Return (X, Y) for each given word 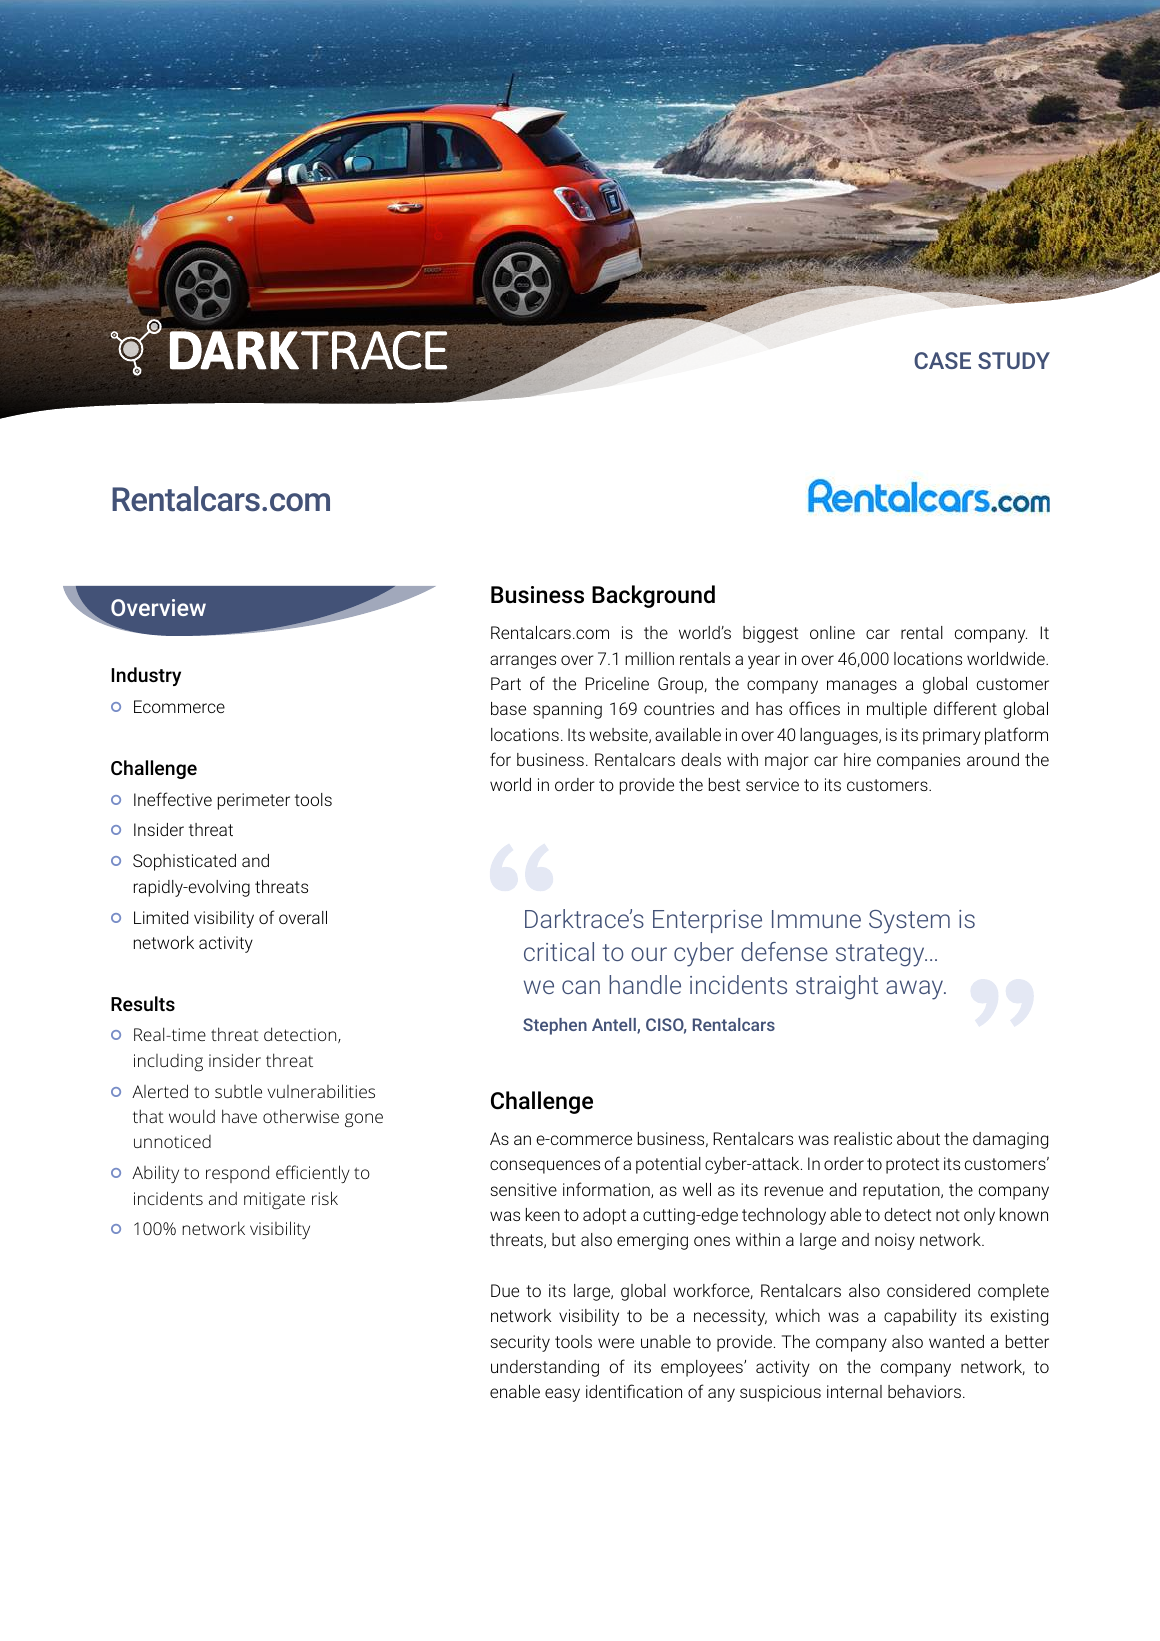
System (909, 922)
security (520, 1343)
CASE (942, 360)
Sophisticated (184, 862)
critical (559, 951)
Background (653, 596)
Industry (146, 676)
